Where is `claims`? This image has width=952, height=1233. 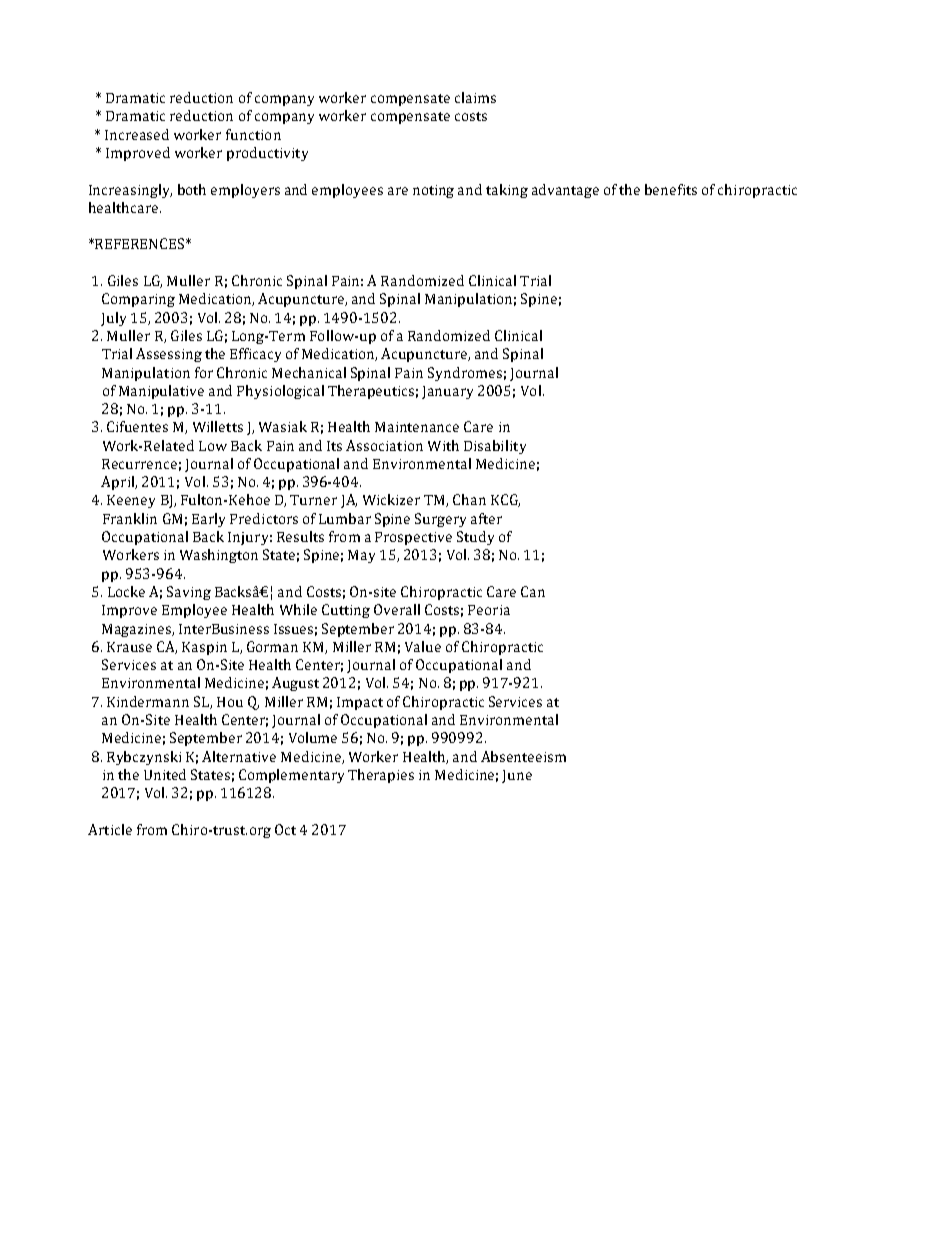
claims is located at coordinates (475, 97).
